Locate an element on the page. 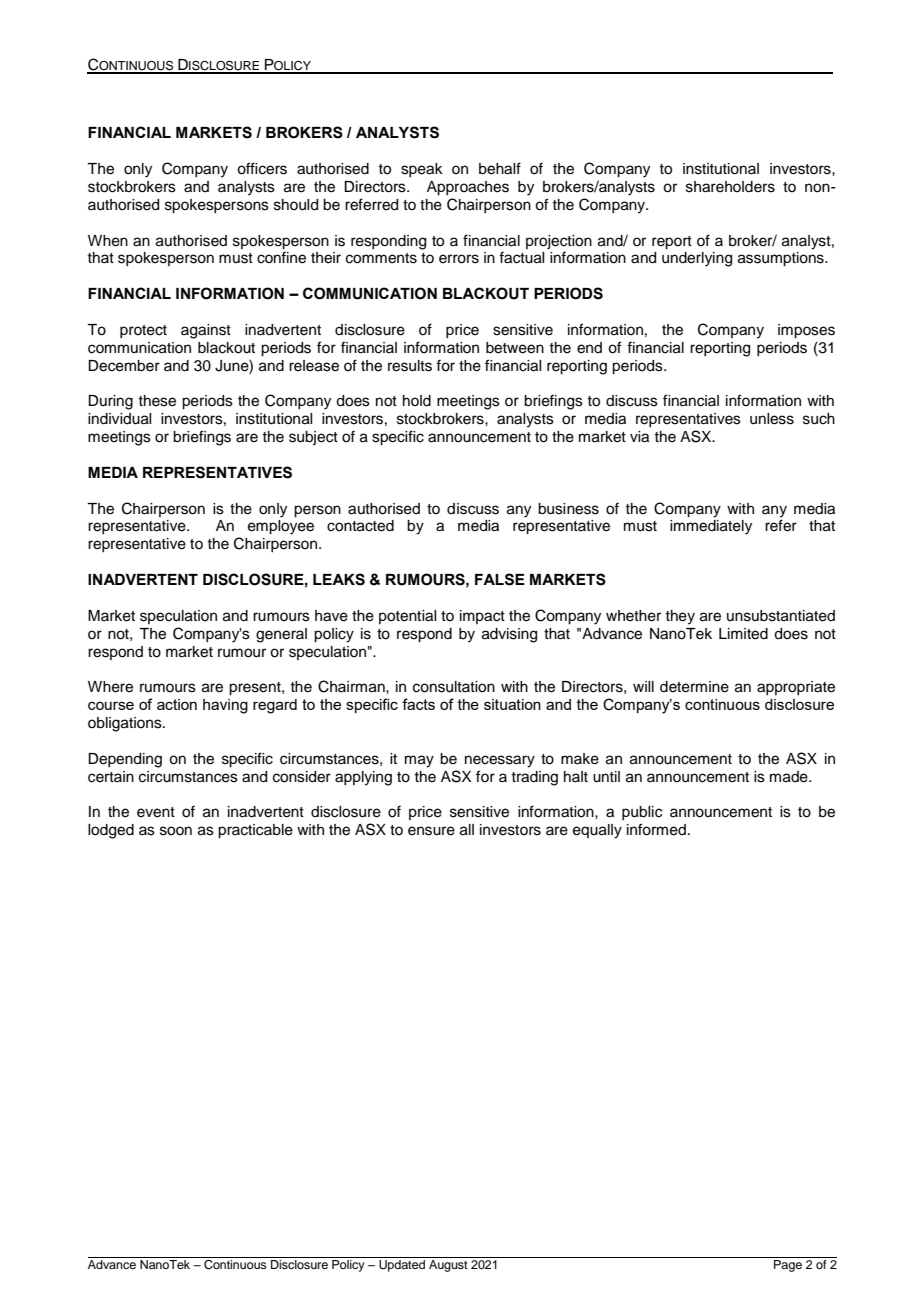 The image size is (924, 1308). soon is located at coordinates (176, 831).
